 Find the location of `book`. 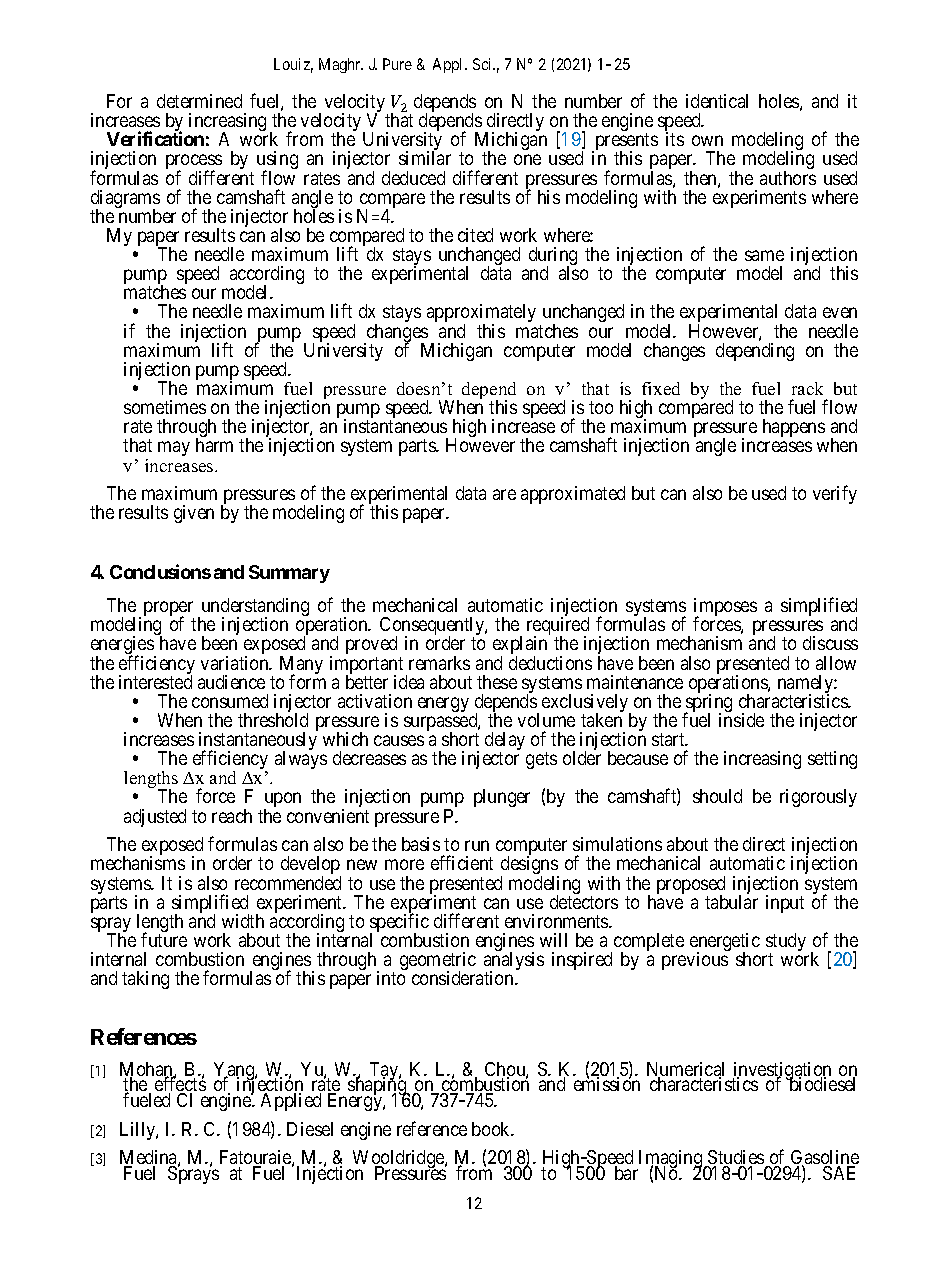

book is located at coordinates (492, 1129).
